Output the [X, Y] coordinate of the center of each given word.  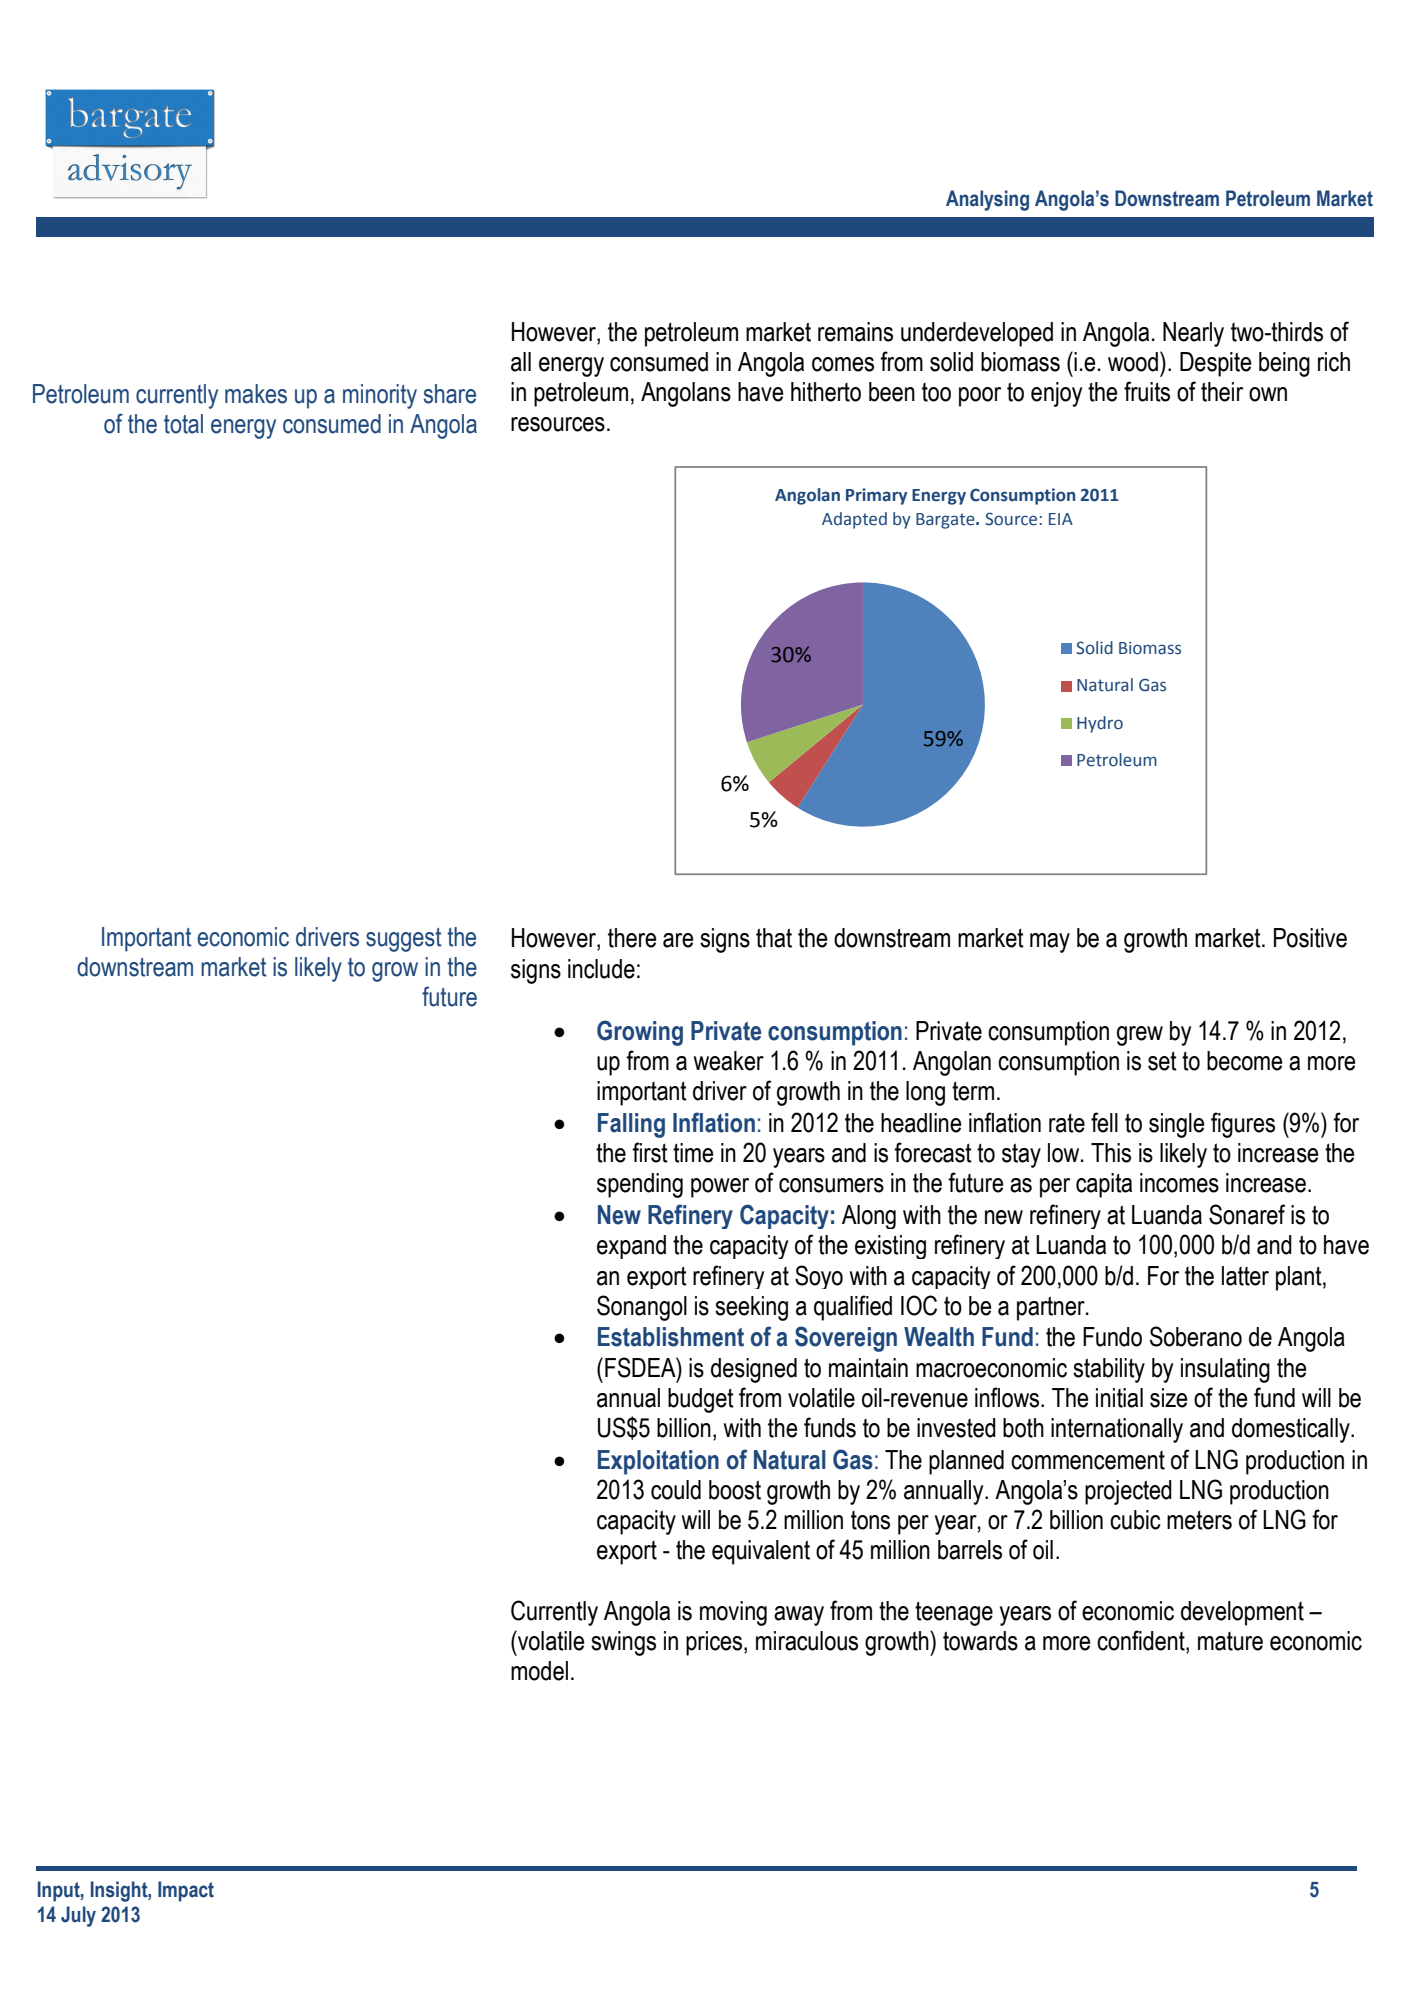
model [539, 1671]
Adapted [854, 520]
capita [1104, 1185]
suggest [403, 940]
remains [855, 332]
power [720, 1188]
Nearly [1193, 334]
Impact [186, 1891]
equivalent [761, 1552]
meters [1199, 1520]
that [774, 938]
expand [631, 1247]
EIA [1061, 519]
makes [256, 394]
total [183, 424]
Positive [1310, 938]
